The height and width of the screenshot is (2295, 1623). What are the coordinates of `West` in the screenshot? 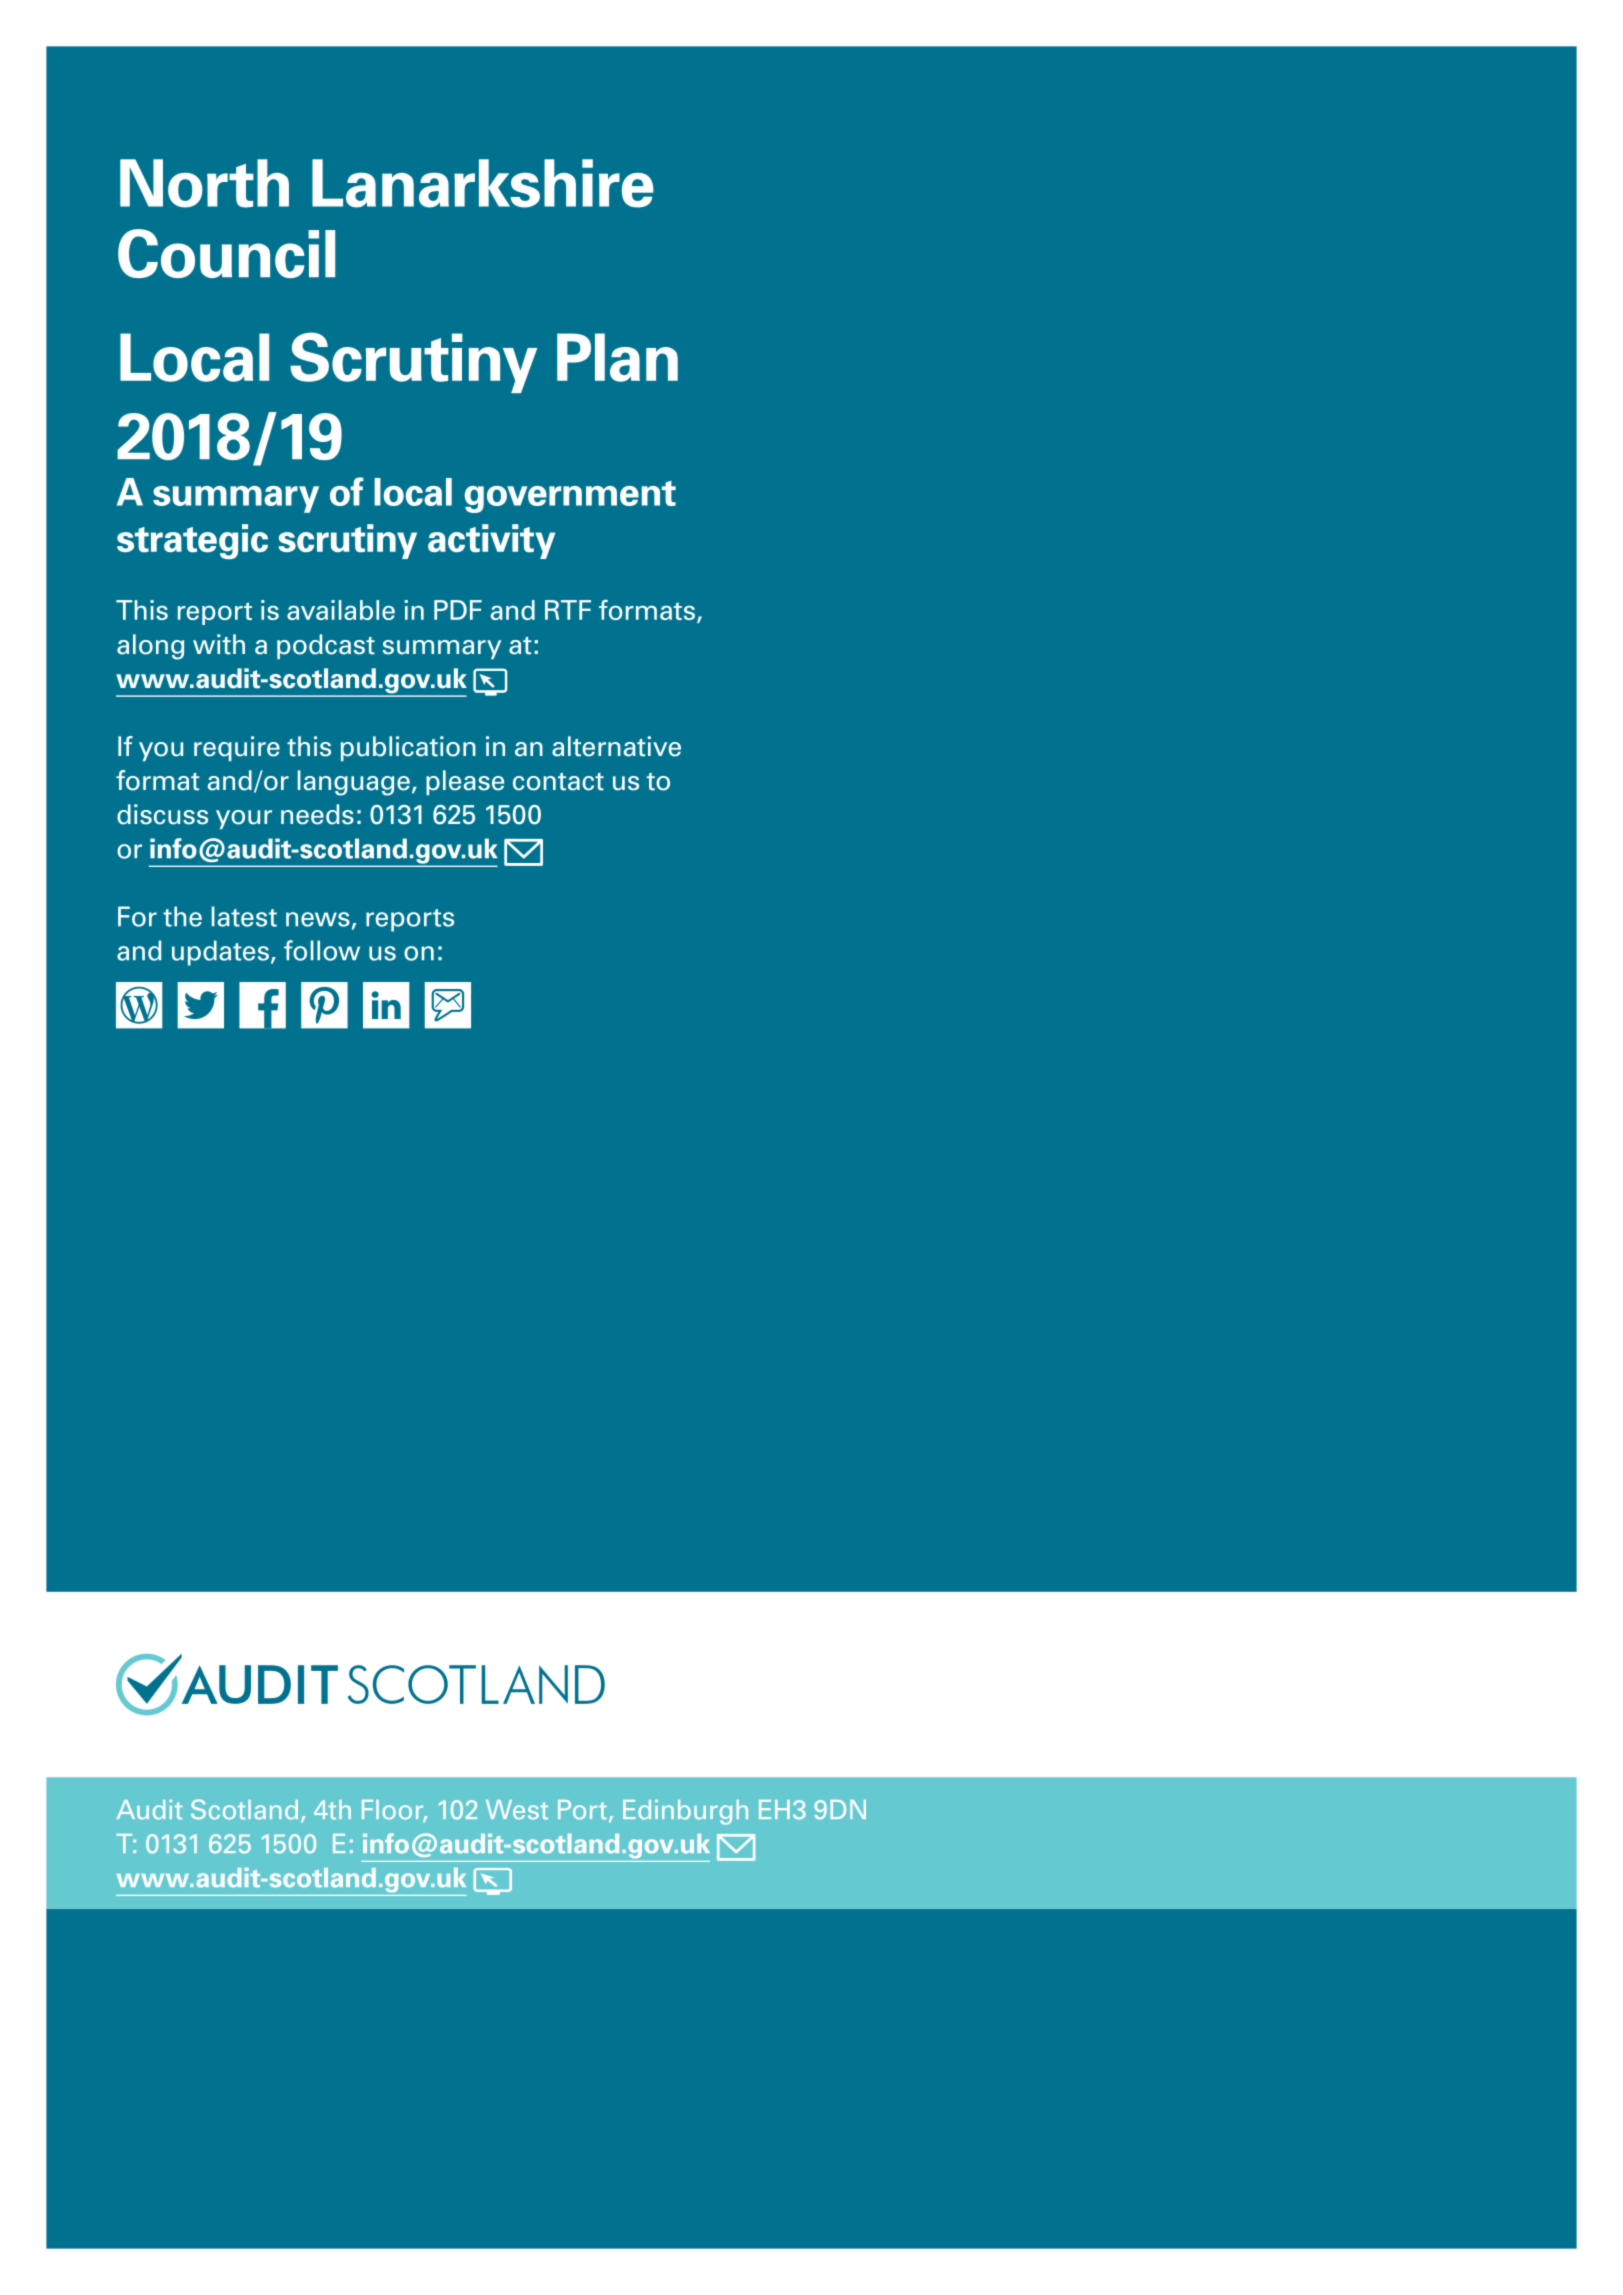 It's located at (517, 1810).
